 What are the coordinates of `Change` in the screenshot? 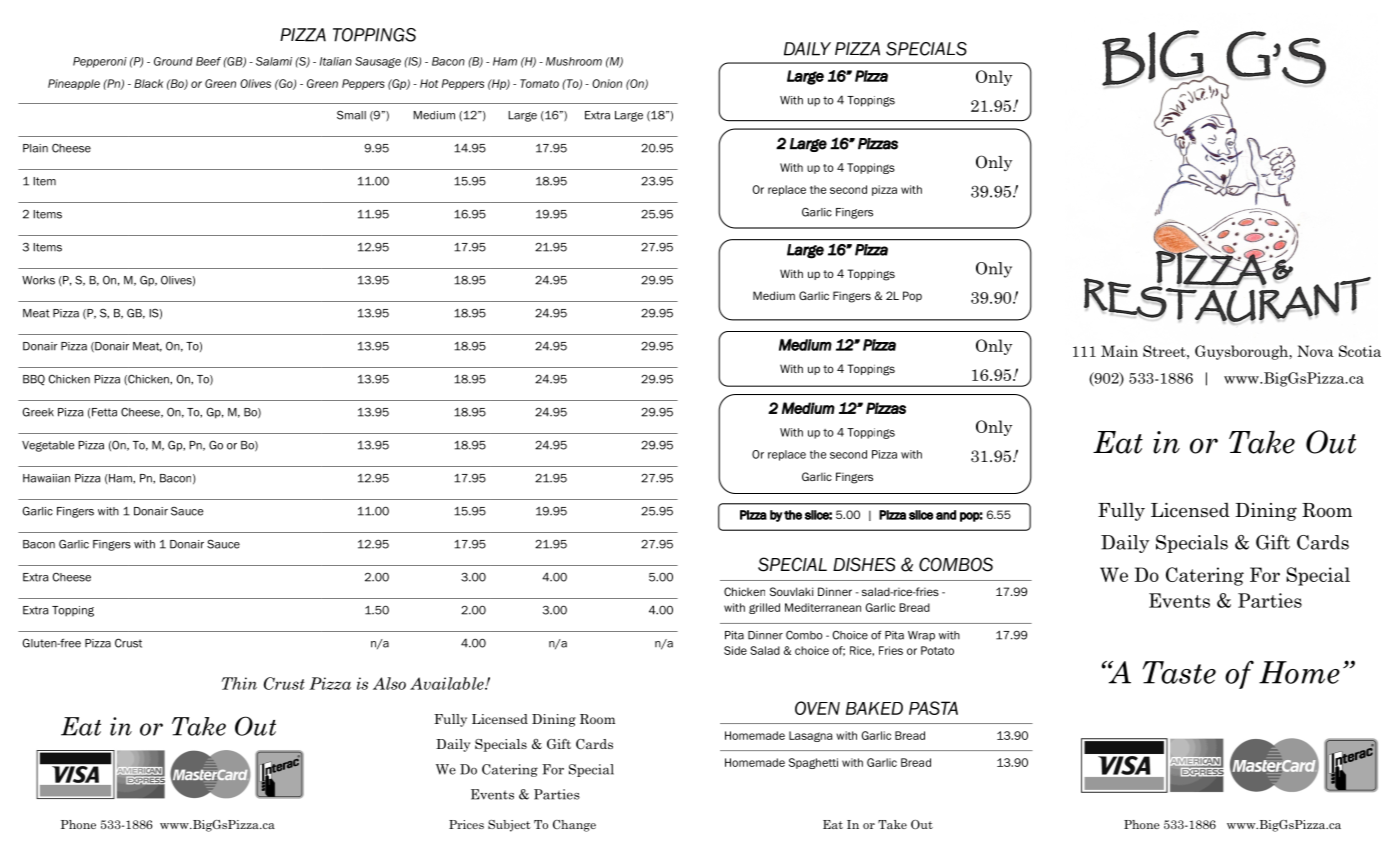 It's located at (574, 826).
